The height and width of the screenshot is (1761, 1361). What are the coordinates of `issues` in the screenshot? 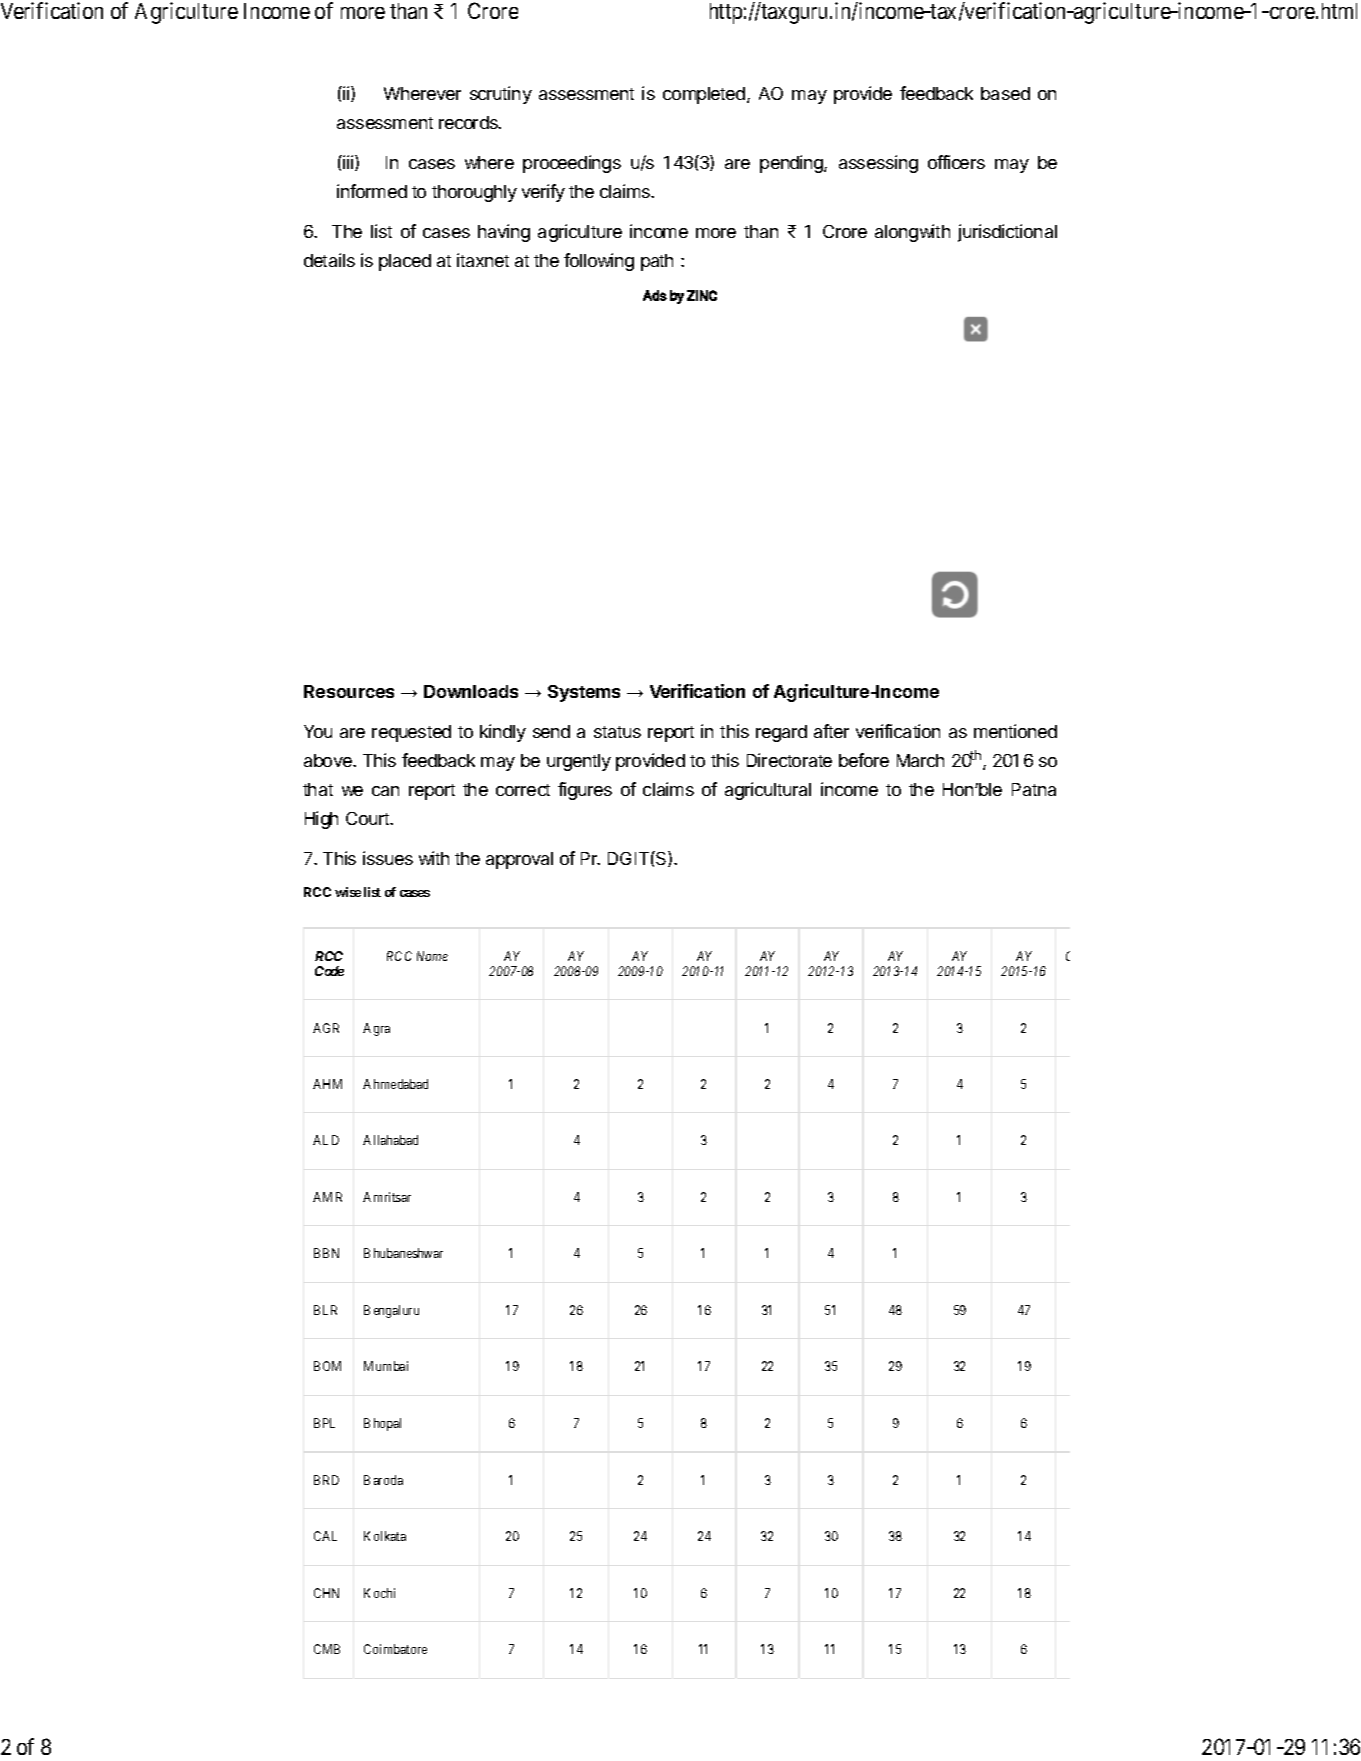 It's located at (388, 858).
